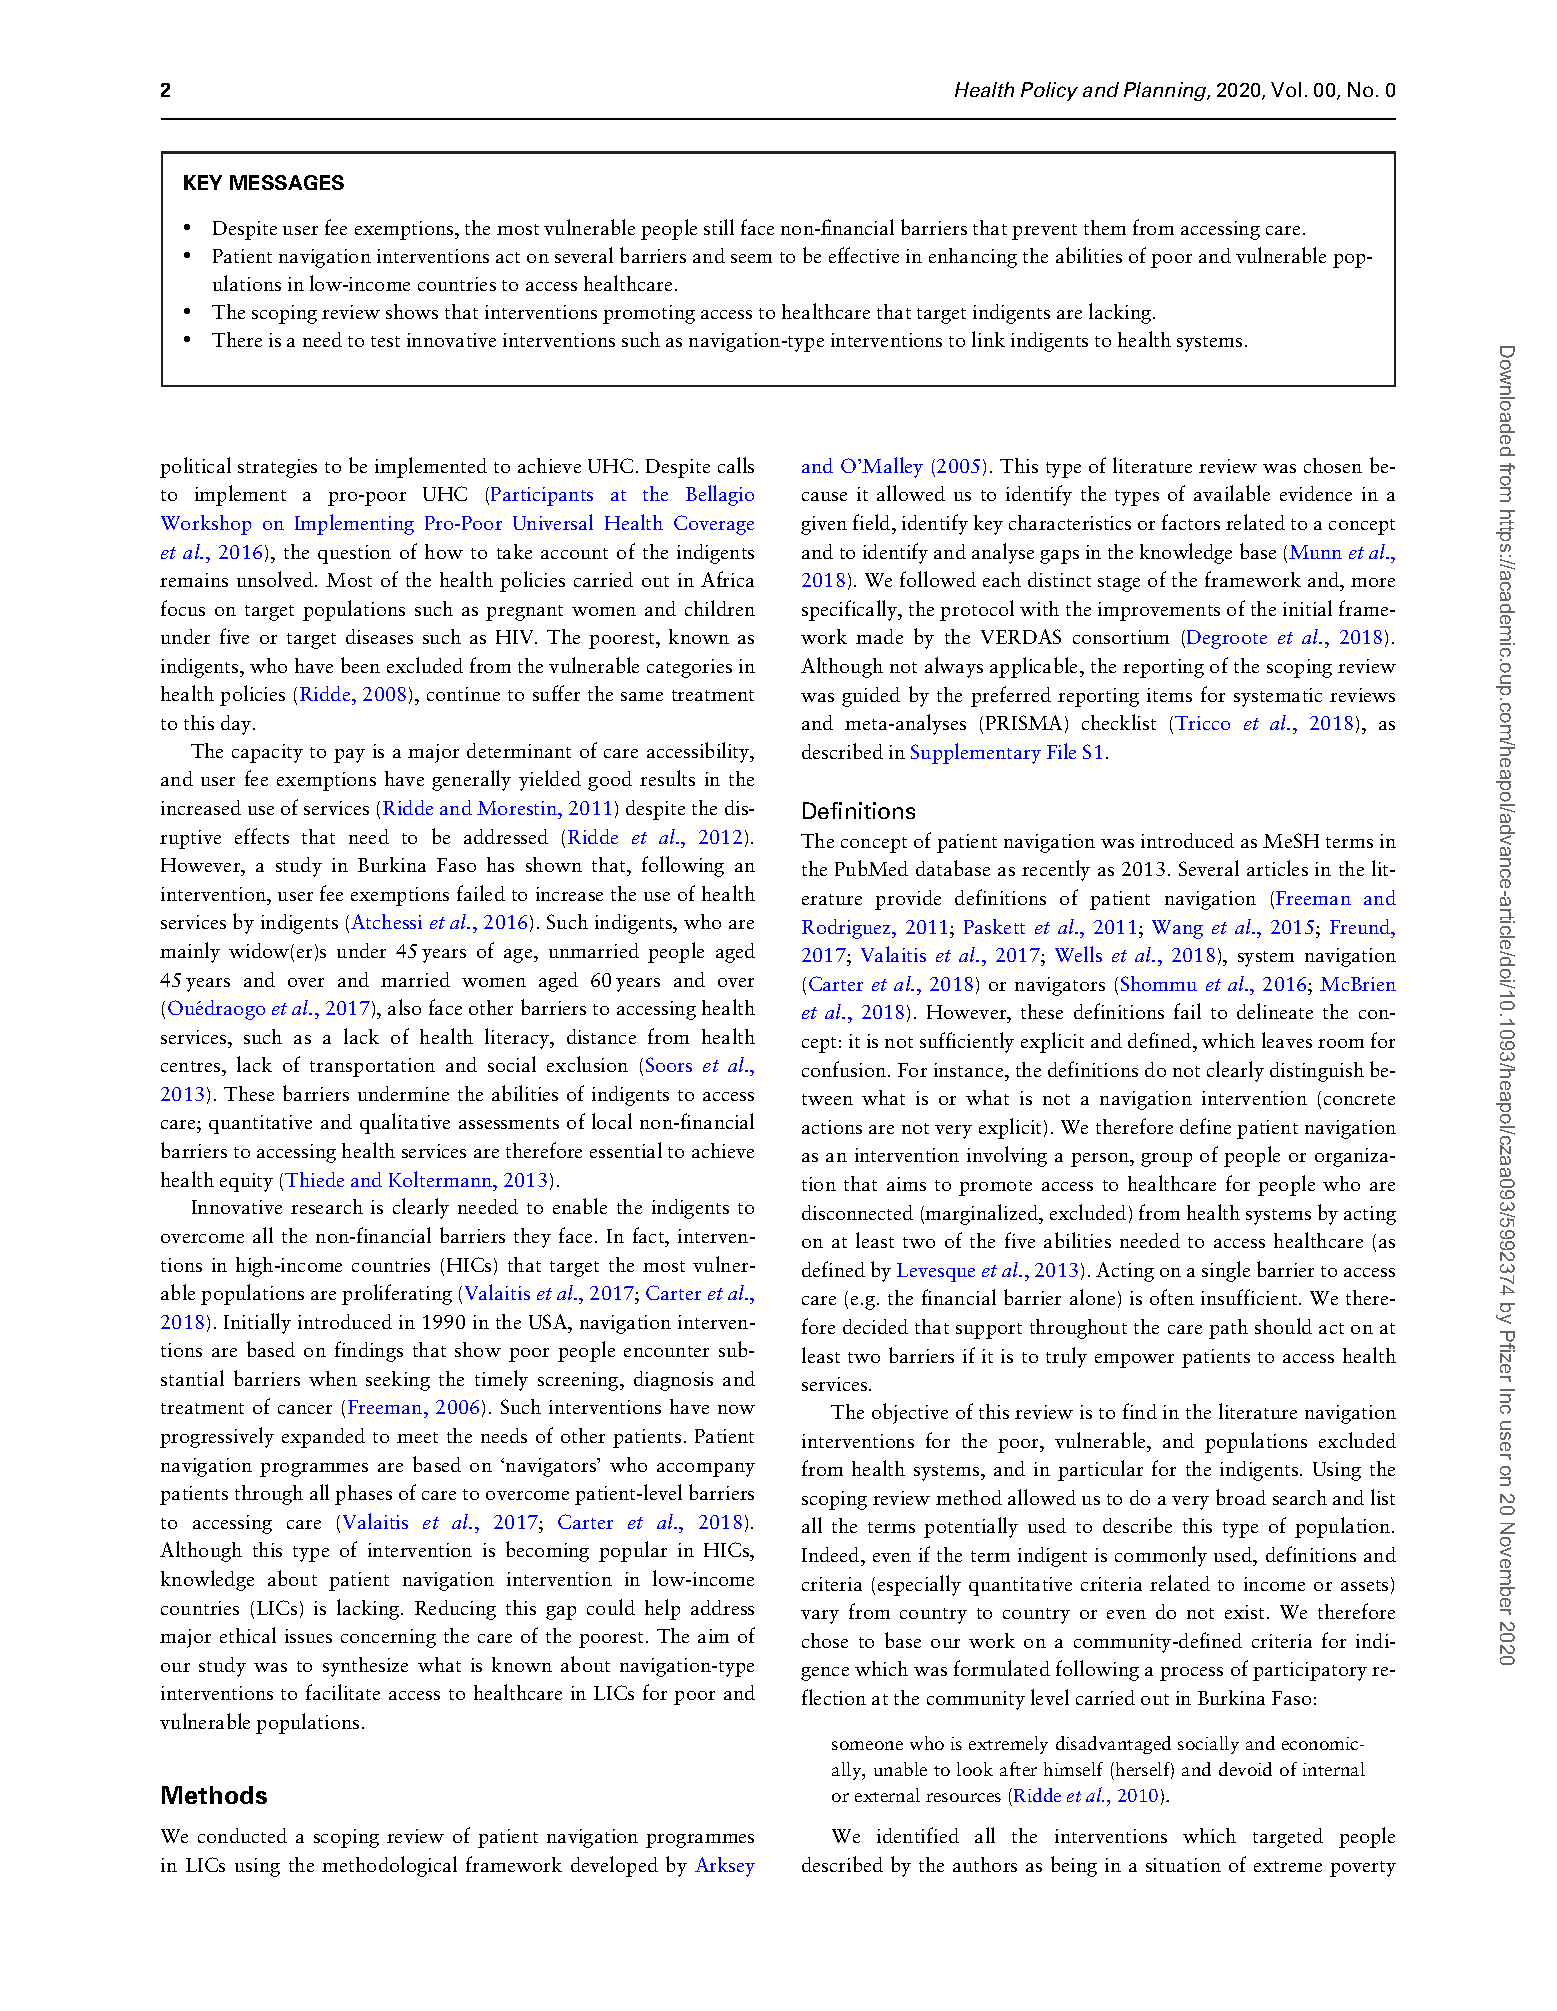 The height and width of the screenshot is (2011, 1557). I want to click on diagnosis, so click(673, 1381).
